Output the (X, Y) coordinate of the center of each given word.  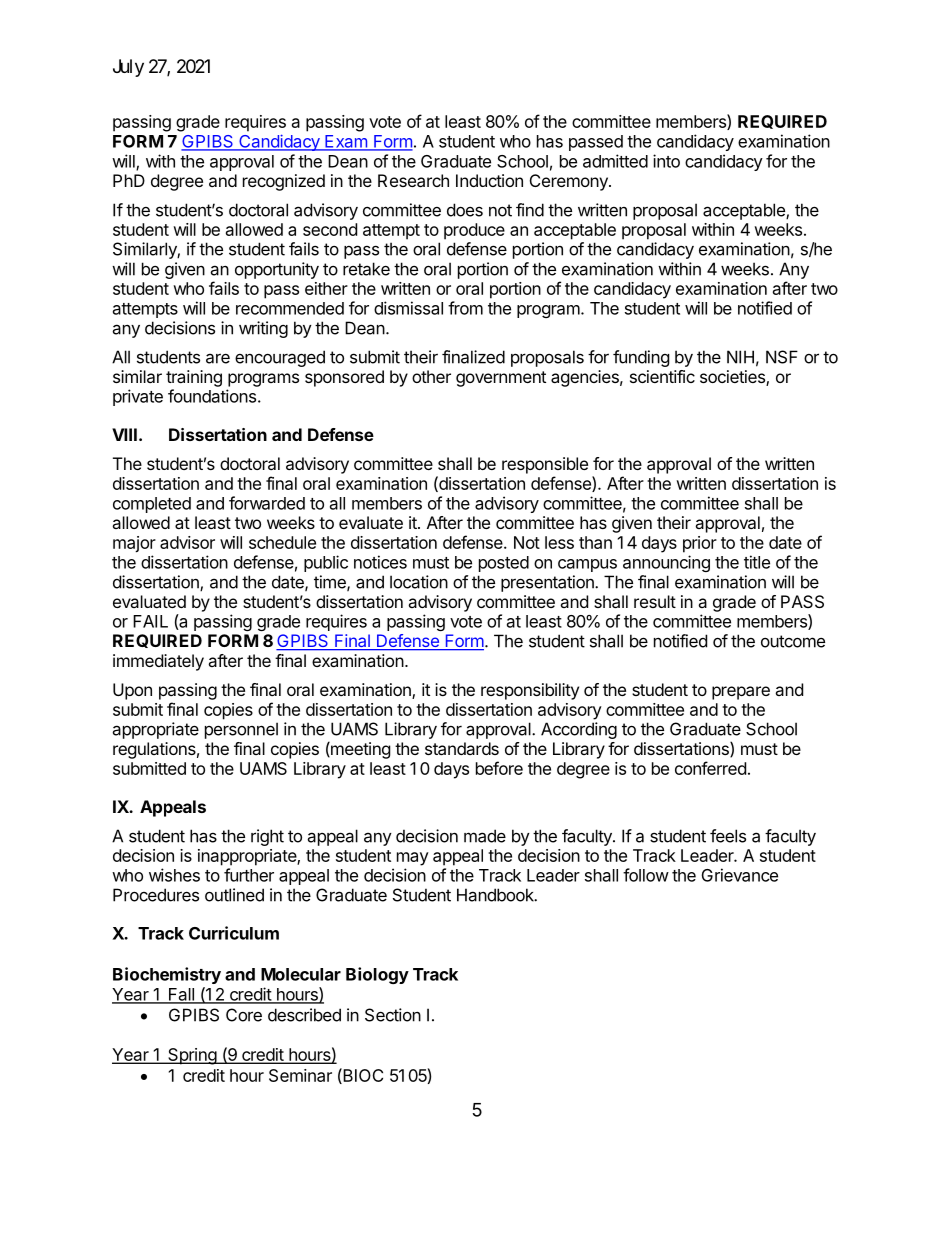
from (465, 308)
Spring (192, 1056)
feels (728, 836)
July (128, 68)
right (267, 837)
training (194, 378)
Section (393, 1015)
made (485, 836)
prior (700, 544)
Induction (489, 180)
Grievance (740, 875)
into (666, 161)
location (419, 582)
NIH (740, 357)
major (134, 544)
